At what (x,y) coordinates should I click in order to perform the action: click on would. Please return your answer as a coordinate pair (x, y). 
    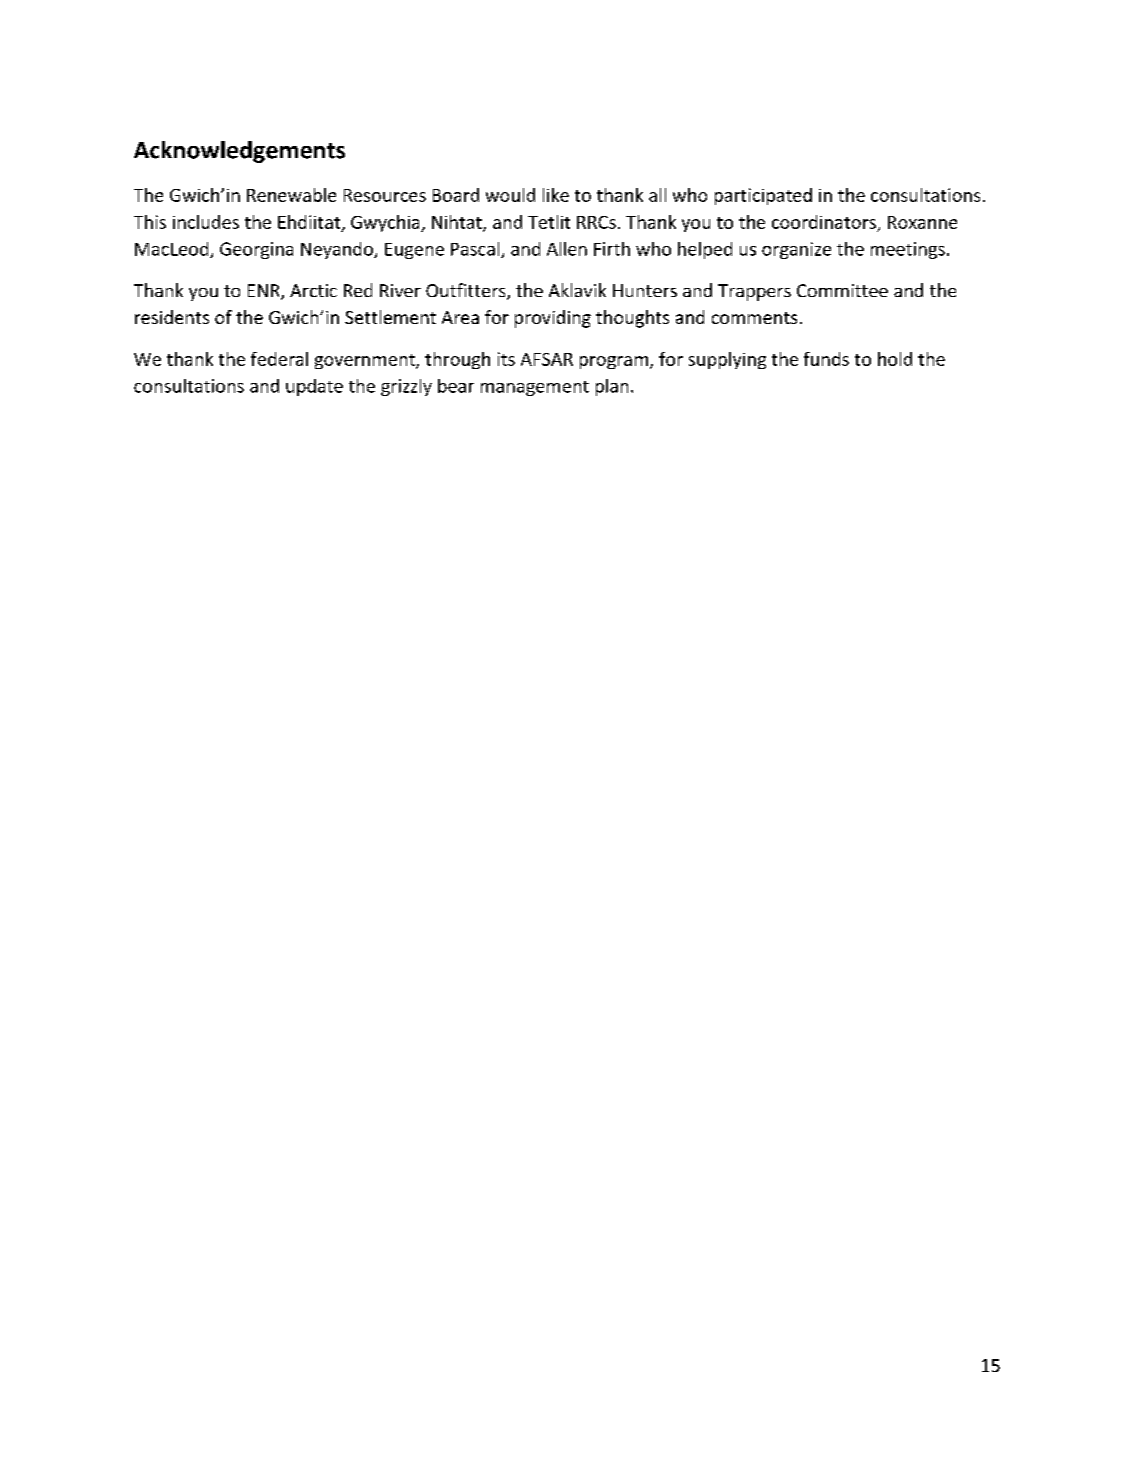
    Looking at the image, I should click on (510, 195).
